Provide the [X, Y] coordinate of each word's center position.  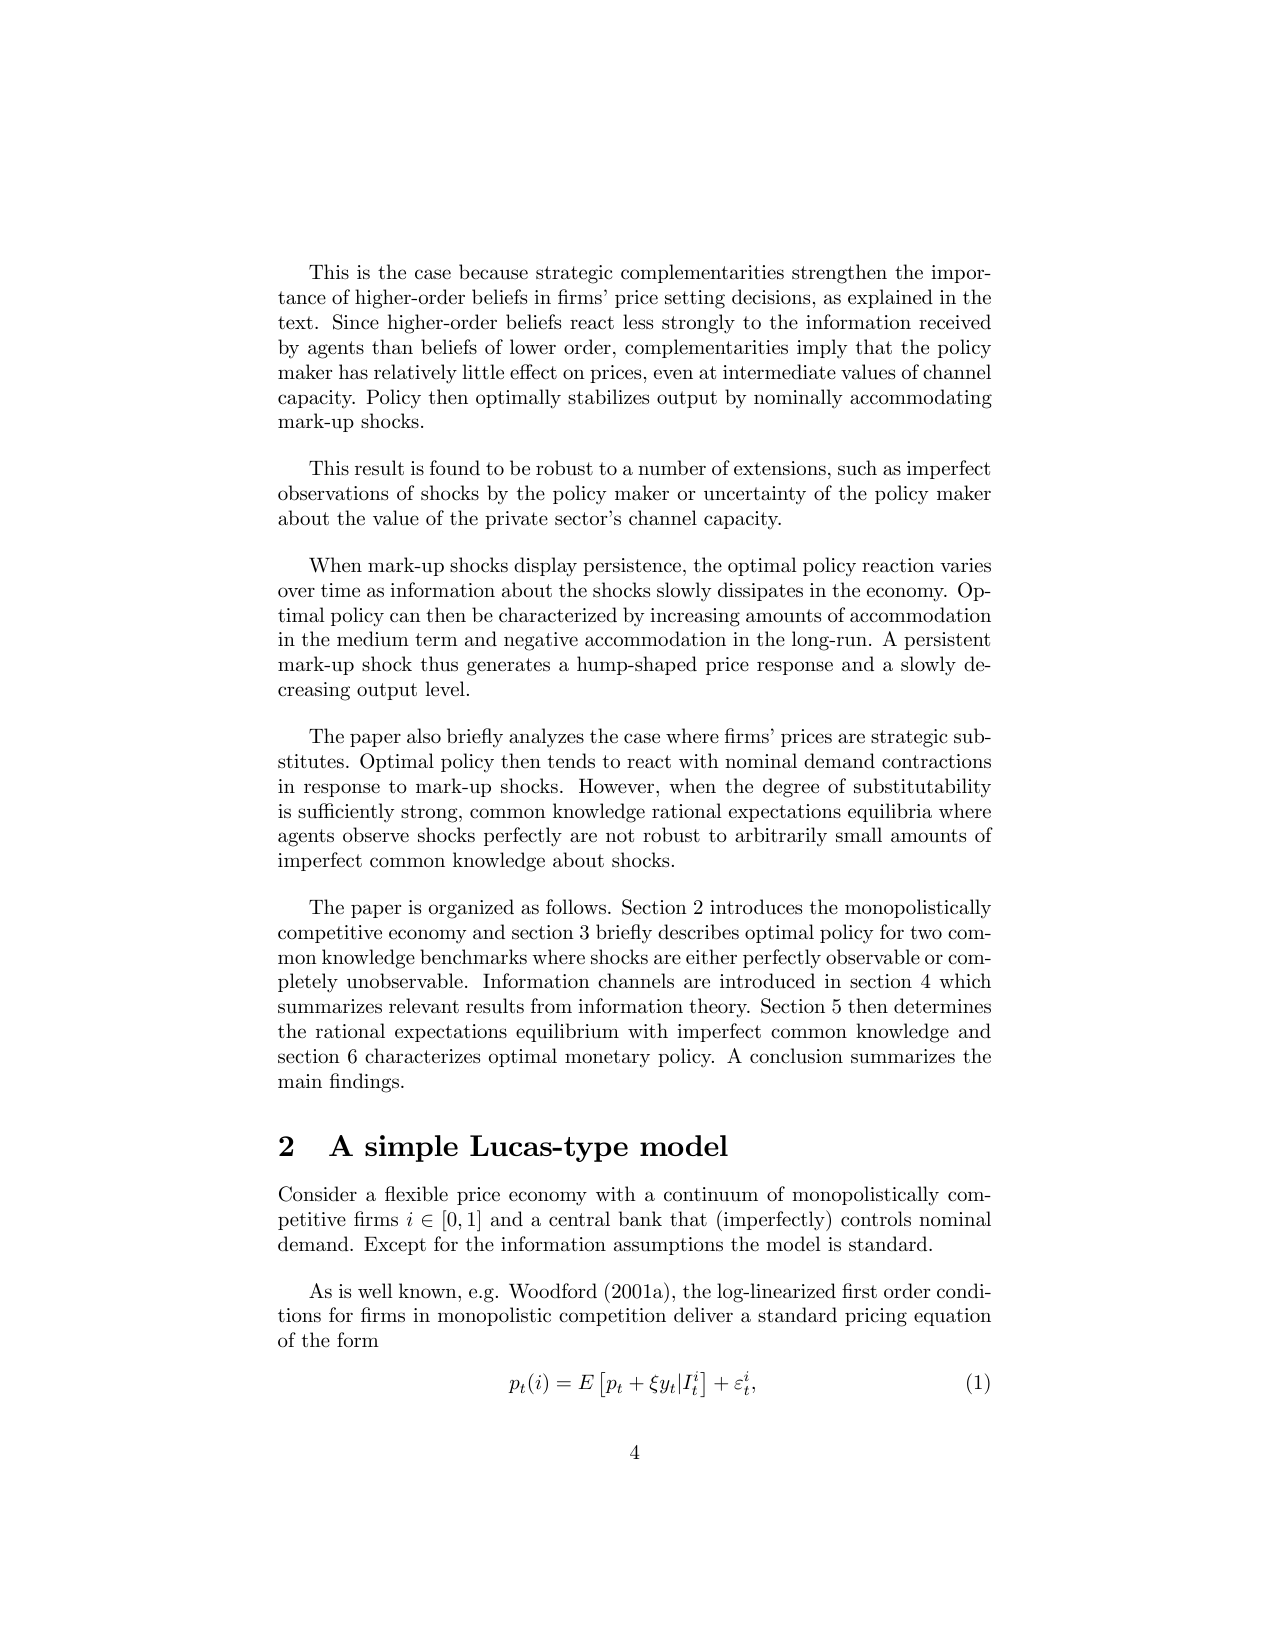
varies [965, 565]
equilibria [890, 812]
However [618, 786]
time [340, 590]
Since [356, 322]
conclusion [796, 1056]
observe [376, 835]
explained [890, 298]
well [375, 1290]
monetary [607, 1059]
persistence [633, 567]
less [638, 322]
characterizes [422, 1056]
